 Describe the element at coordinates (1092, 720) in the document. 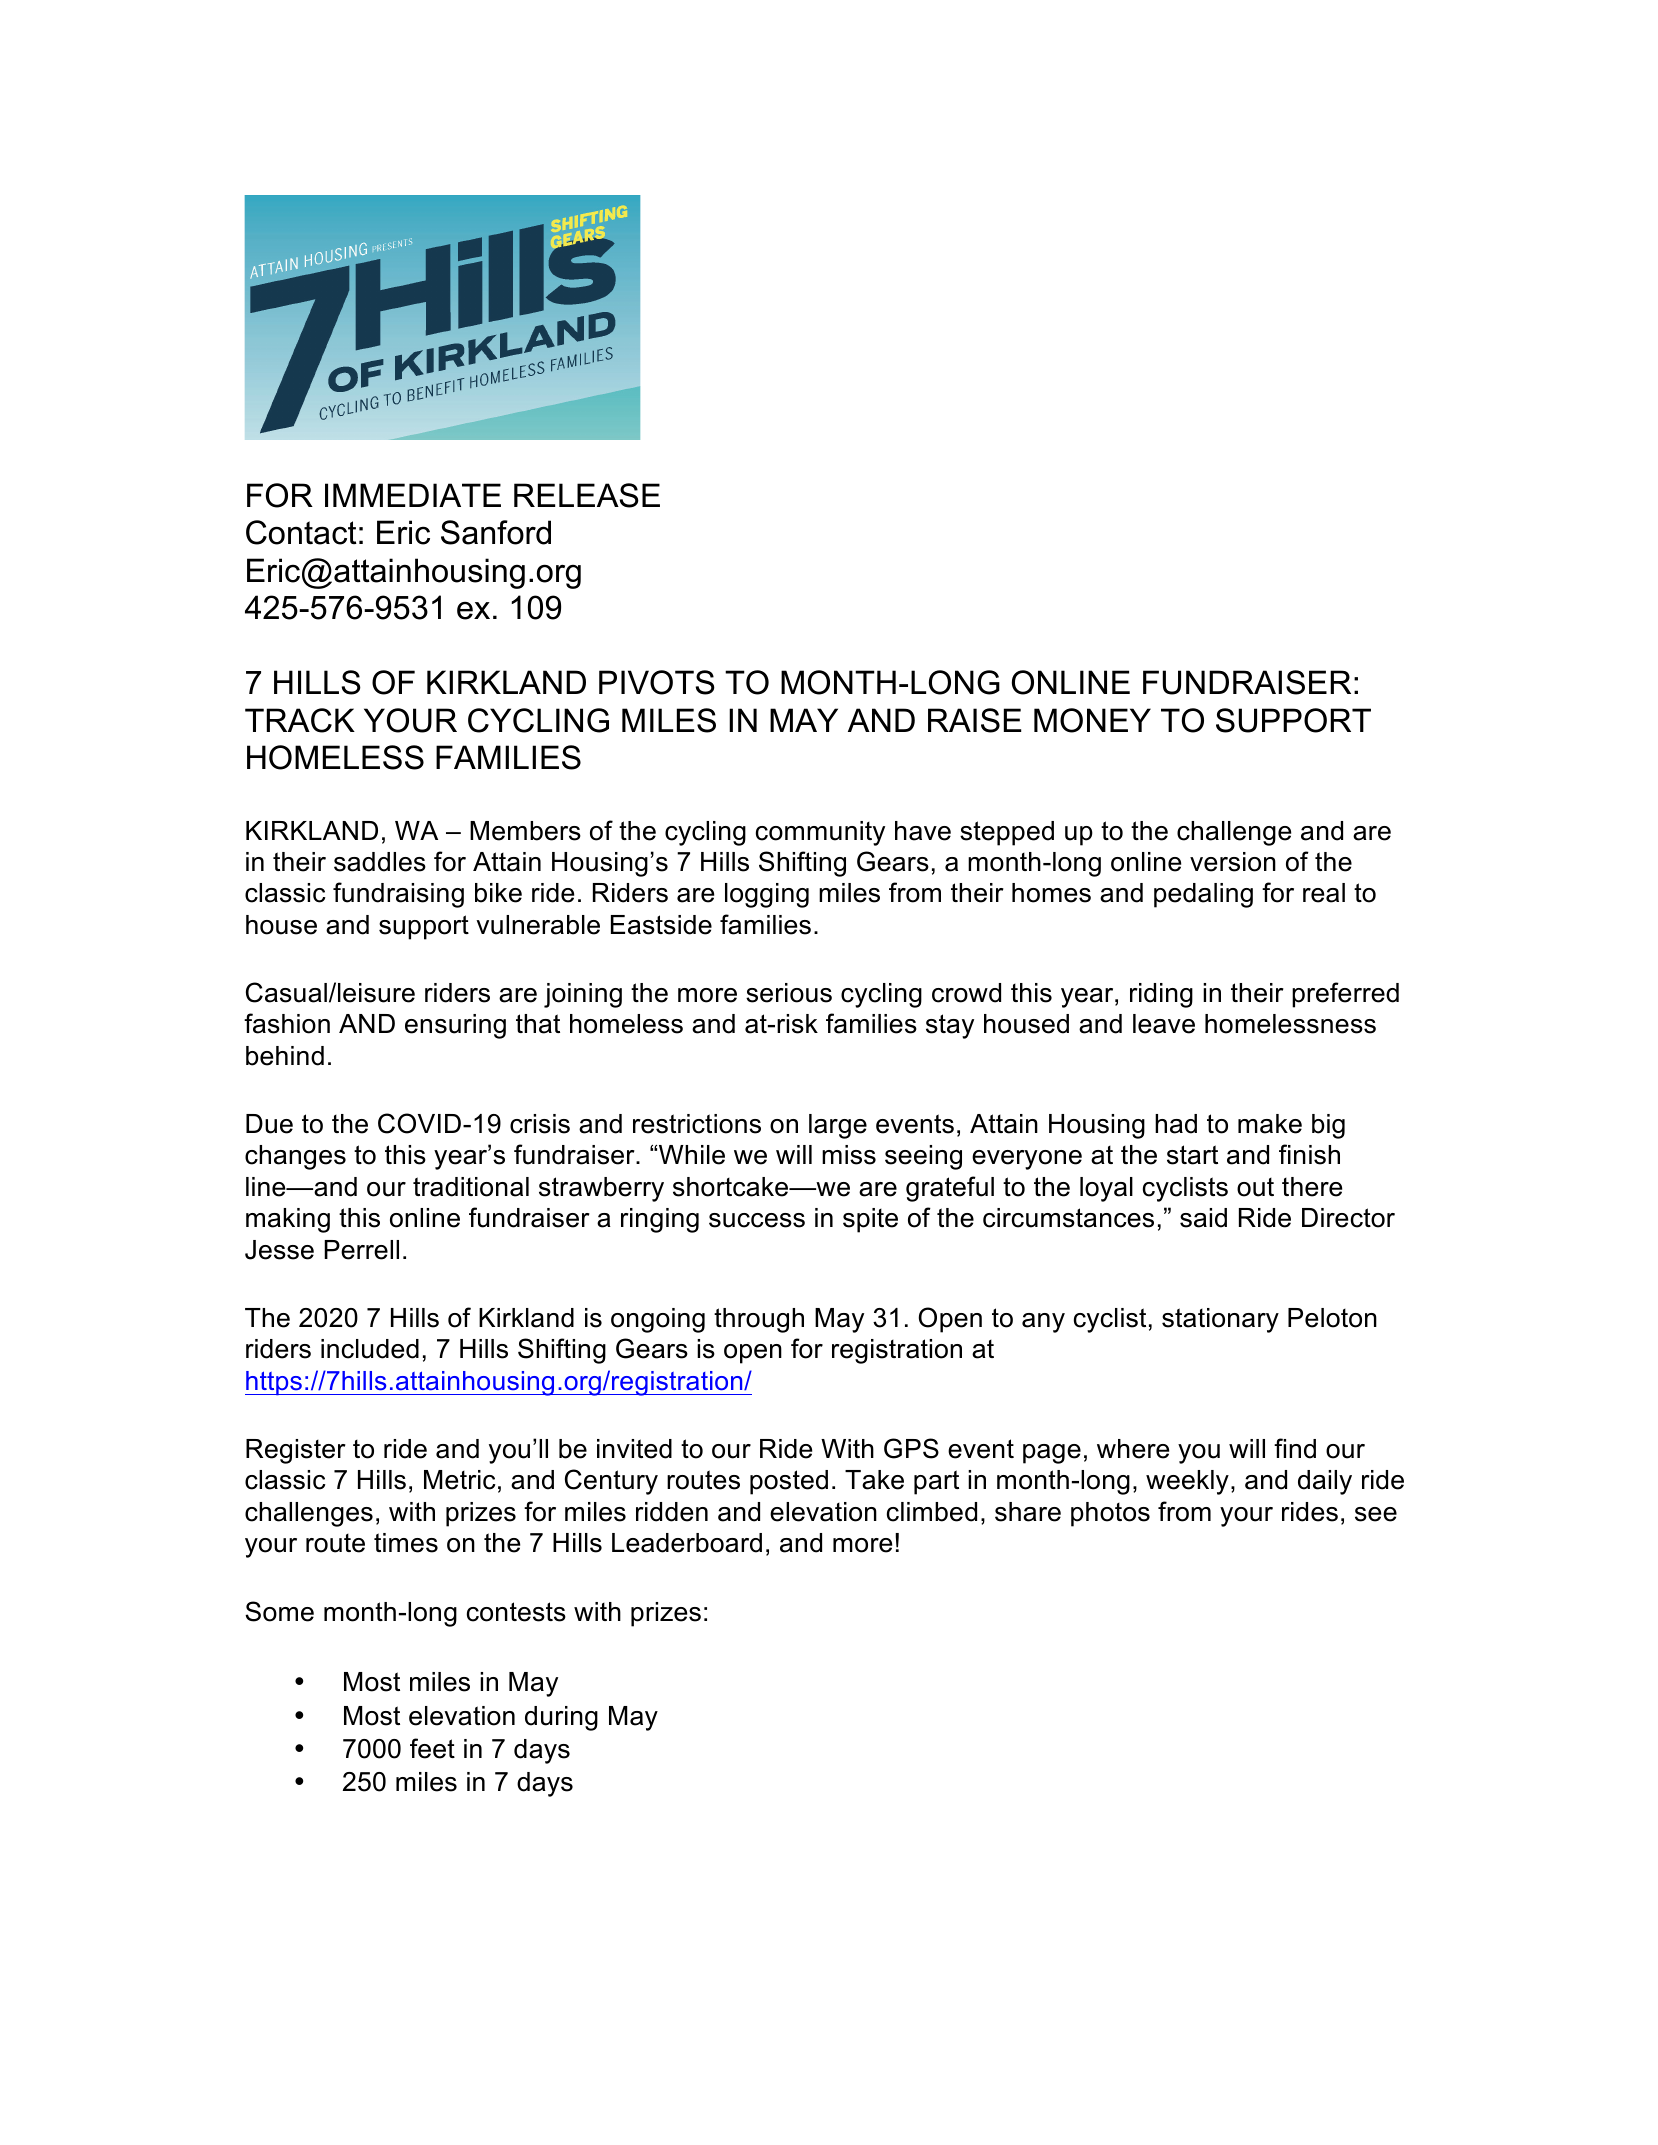

I see `MONEY` at that location.
